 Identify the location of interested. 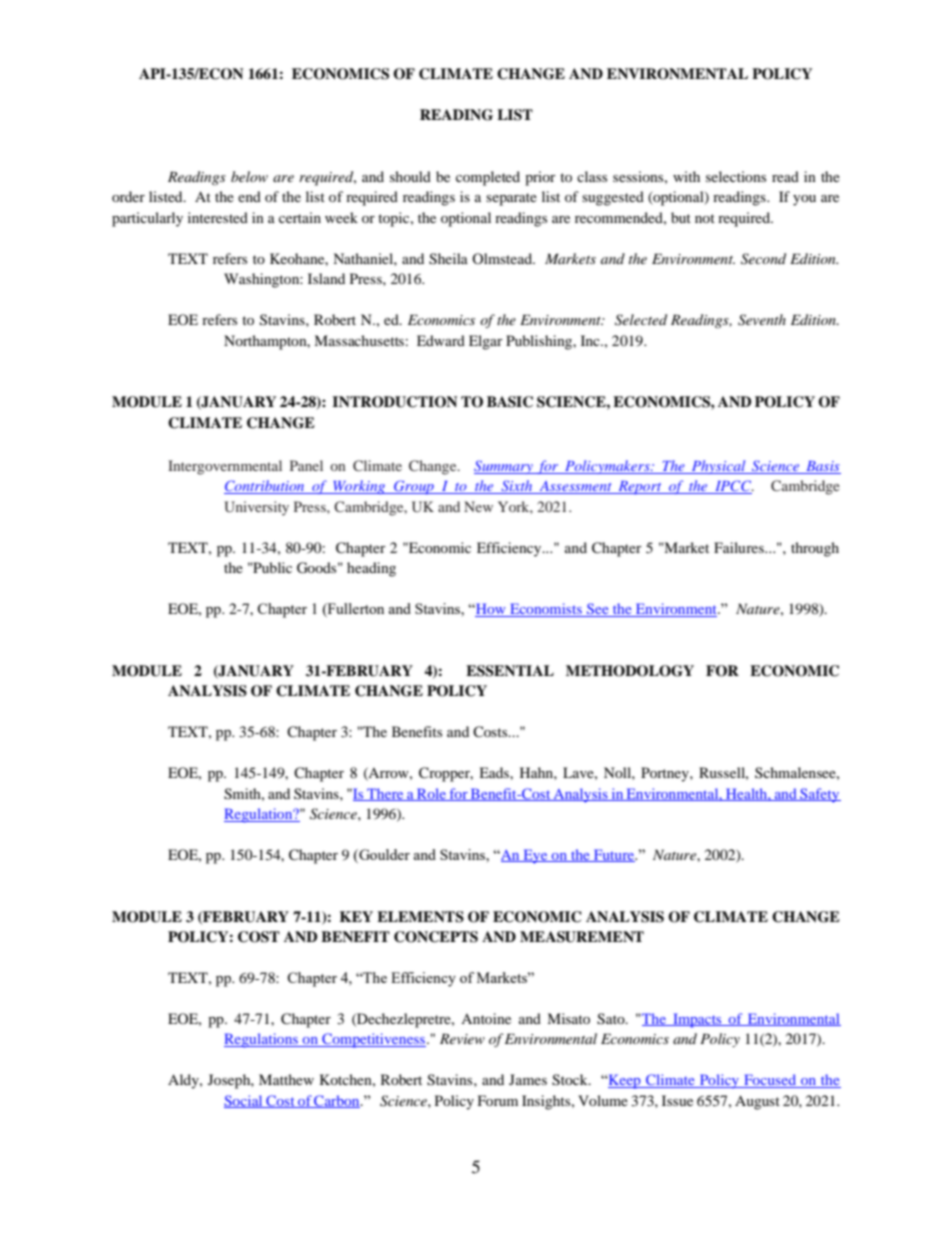
(218, 217).
